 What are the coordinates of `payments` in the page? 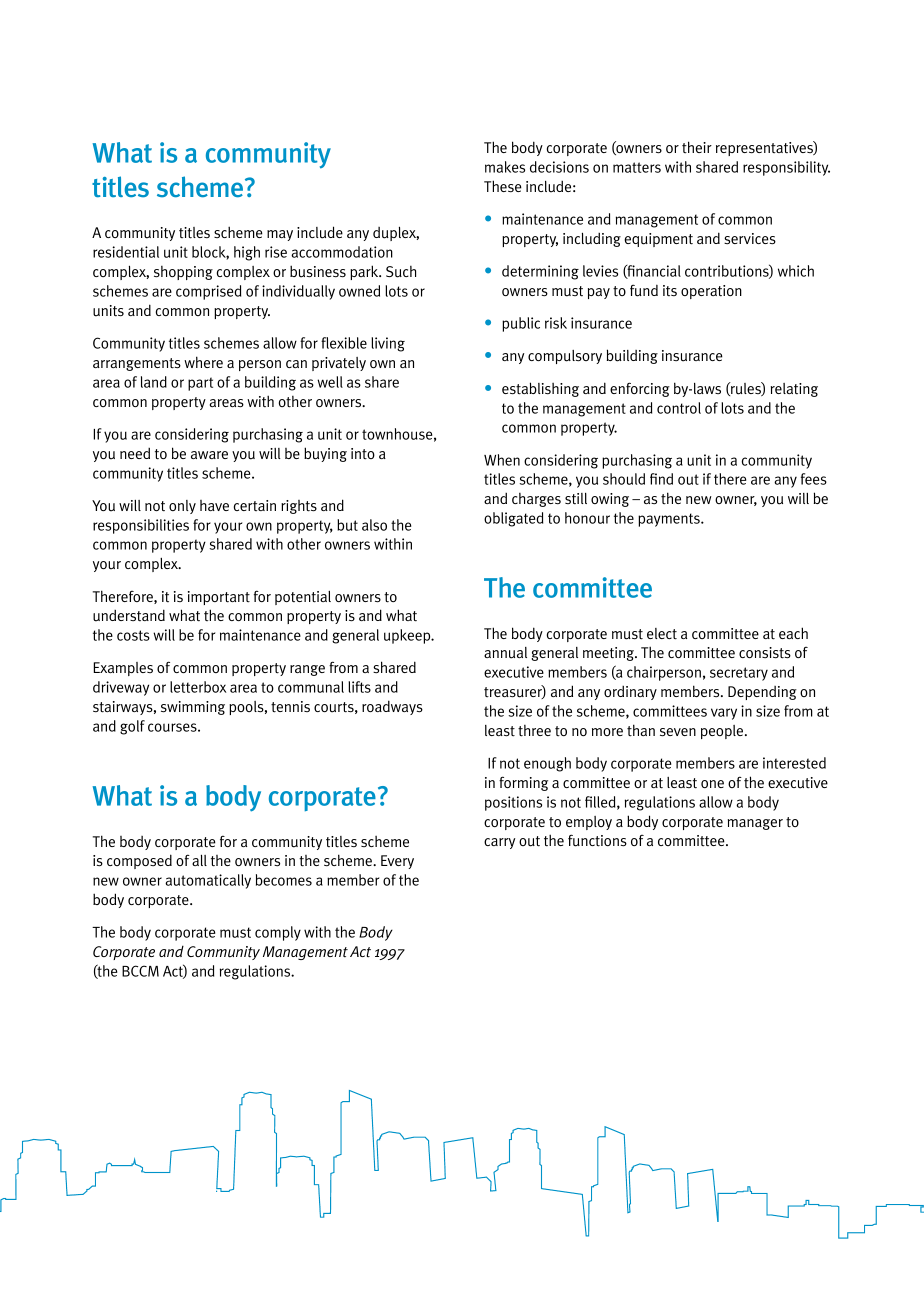 It's located at (670, 520).
